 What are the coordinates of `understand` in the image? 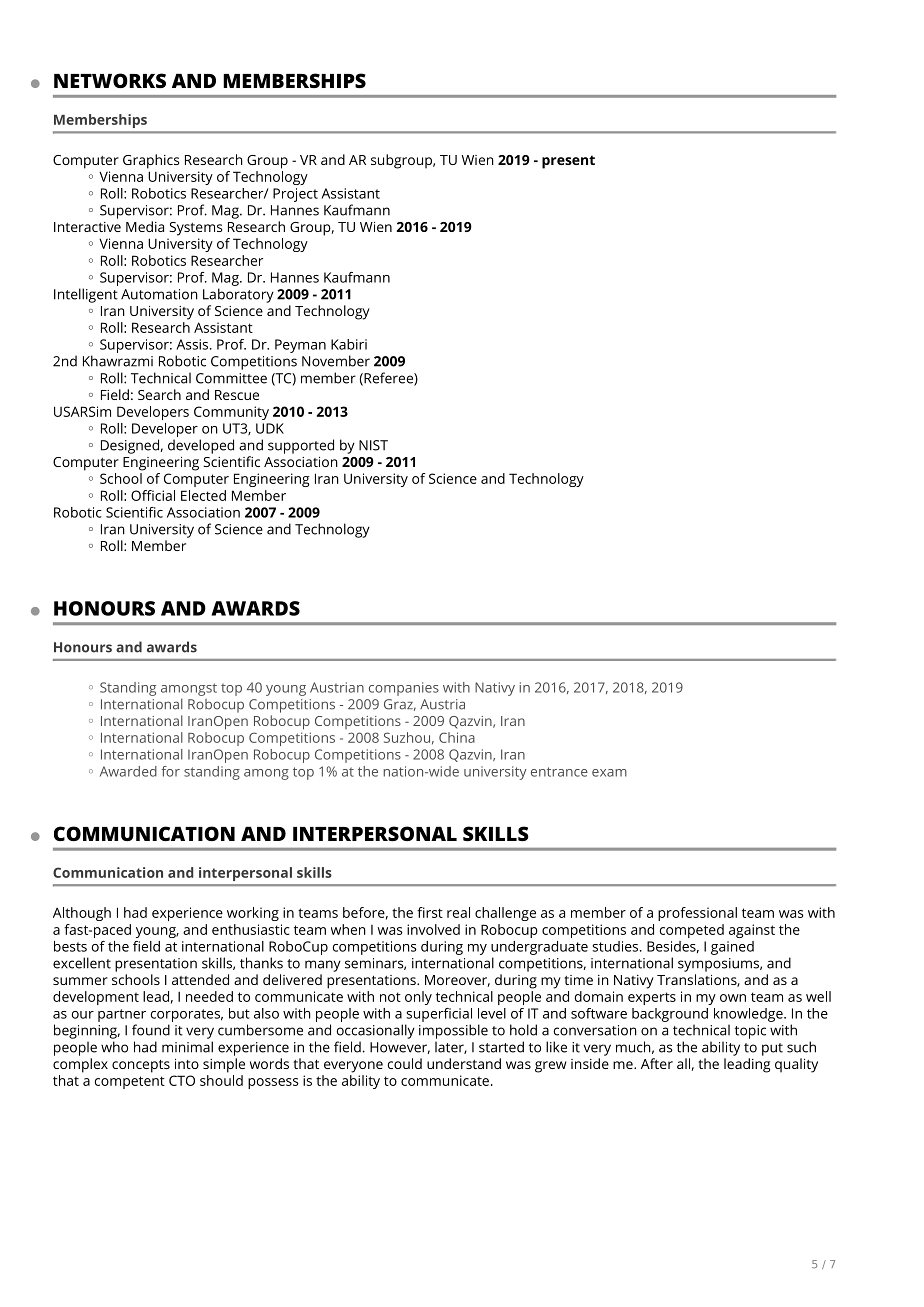 It's located at (464, 1063).
